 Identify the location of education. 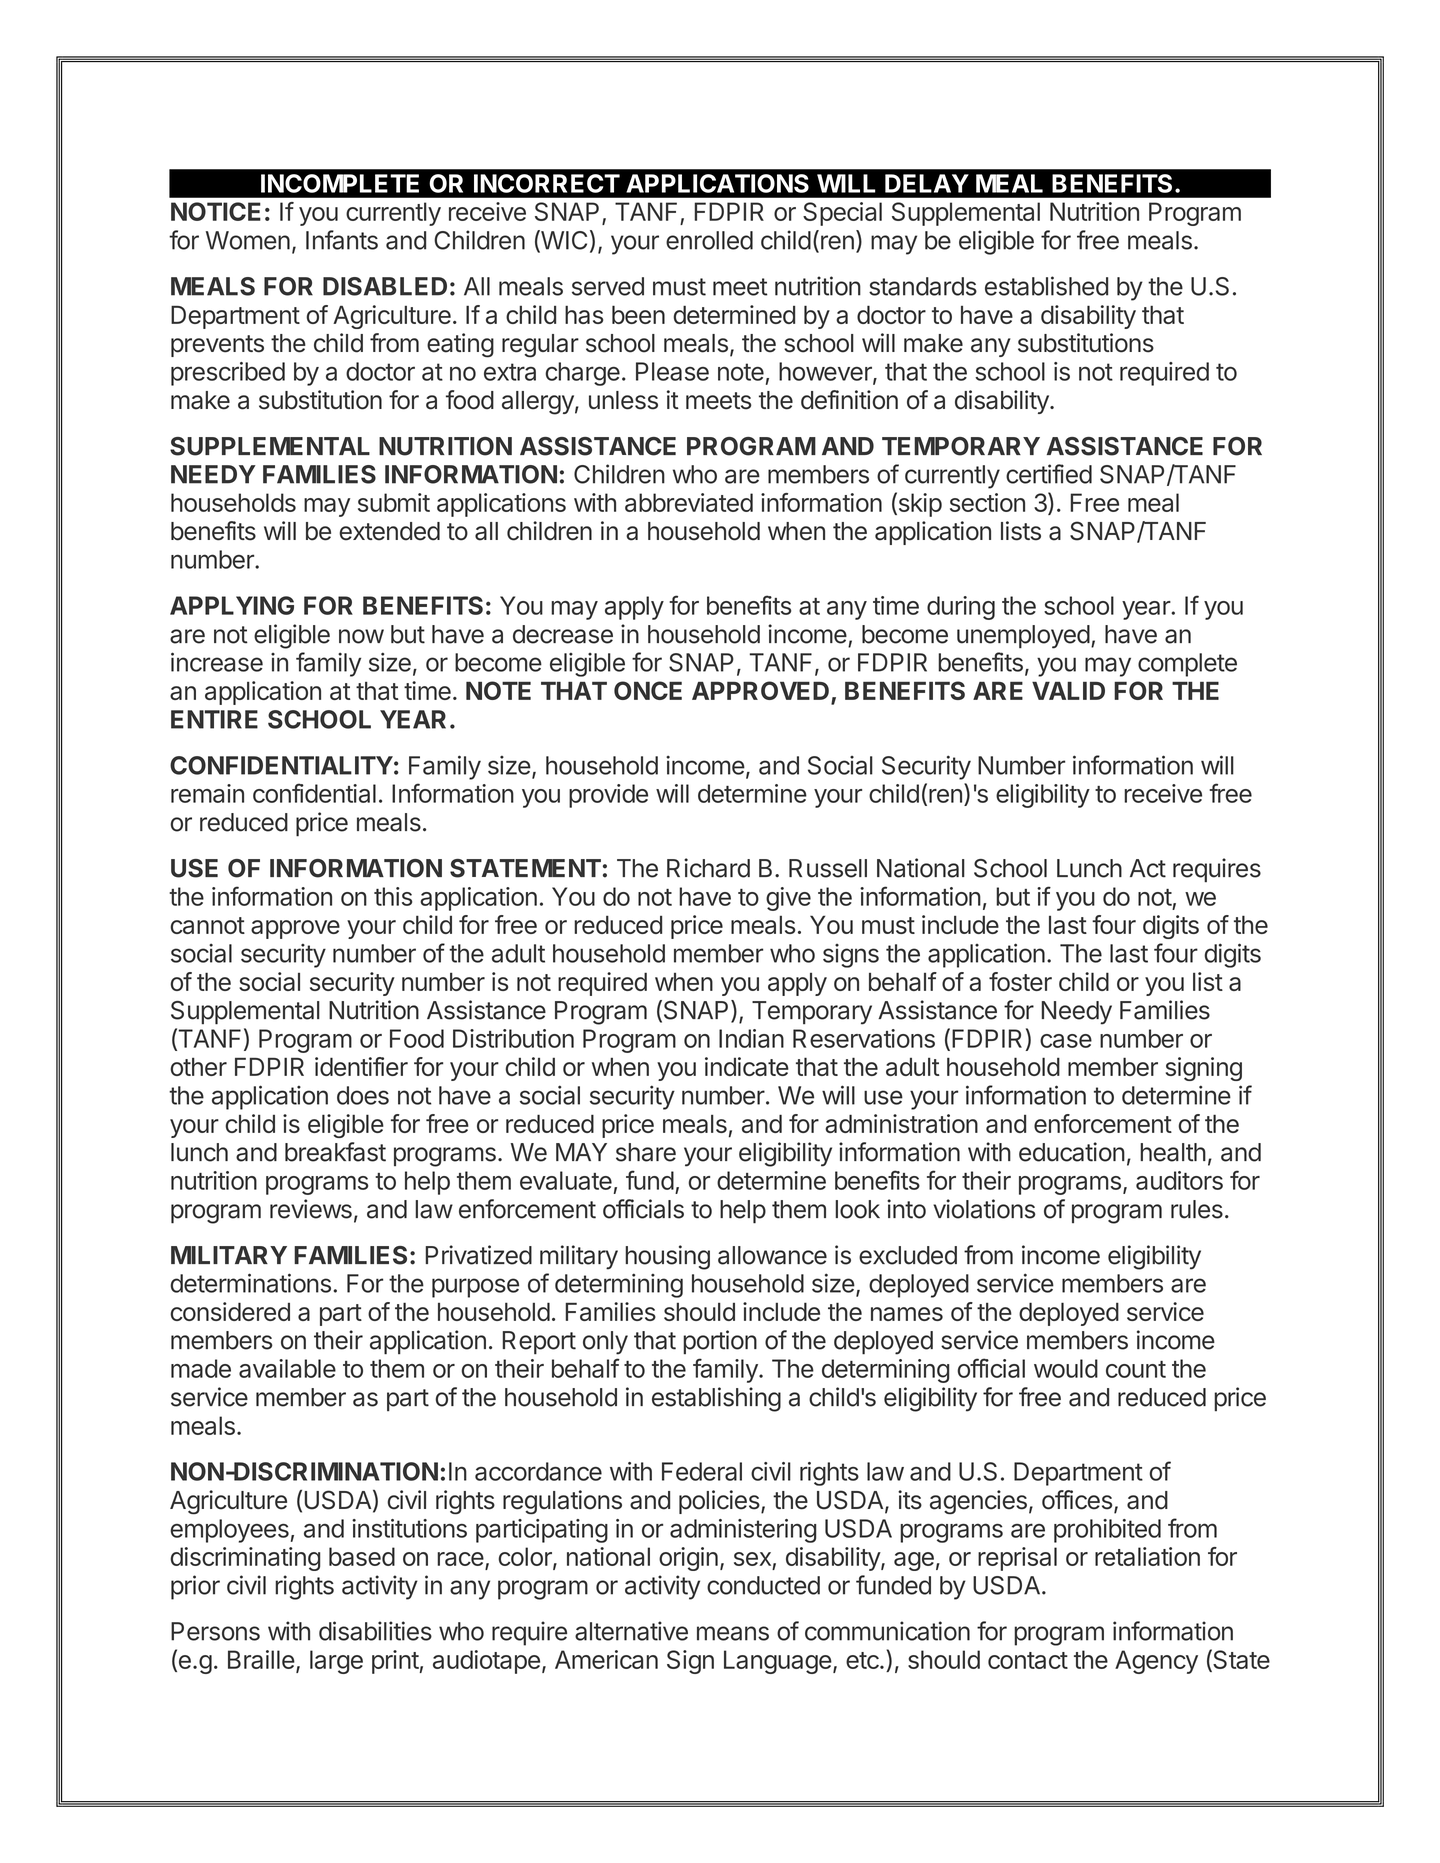
(1072, 1152).
